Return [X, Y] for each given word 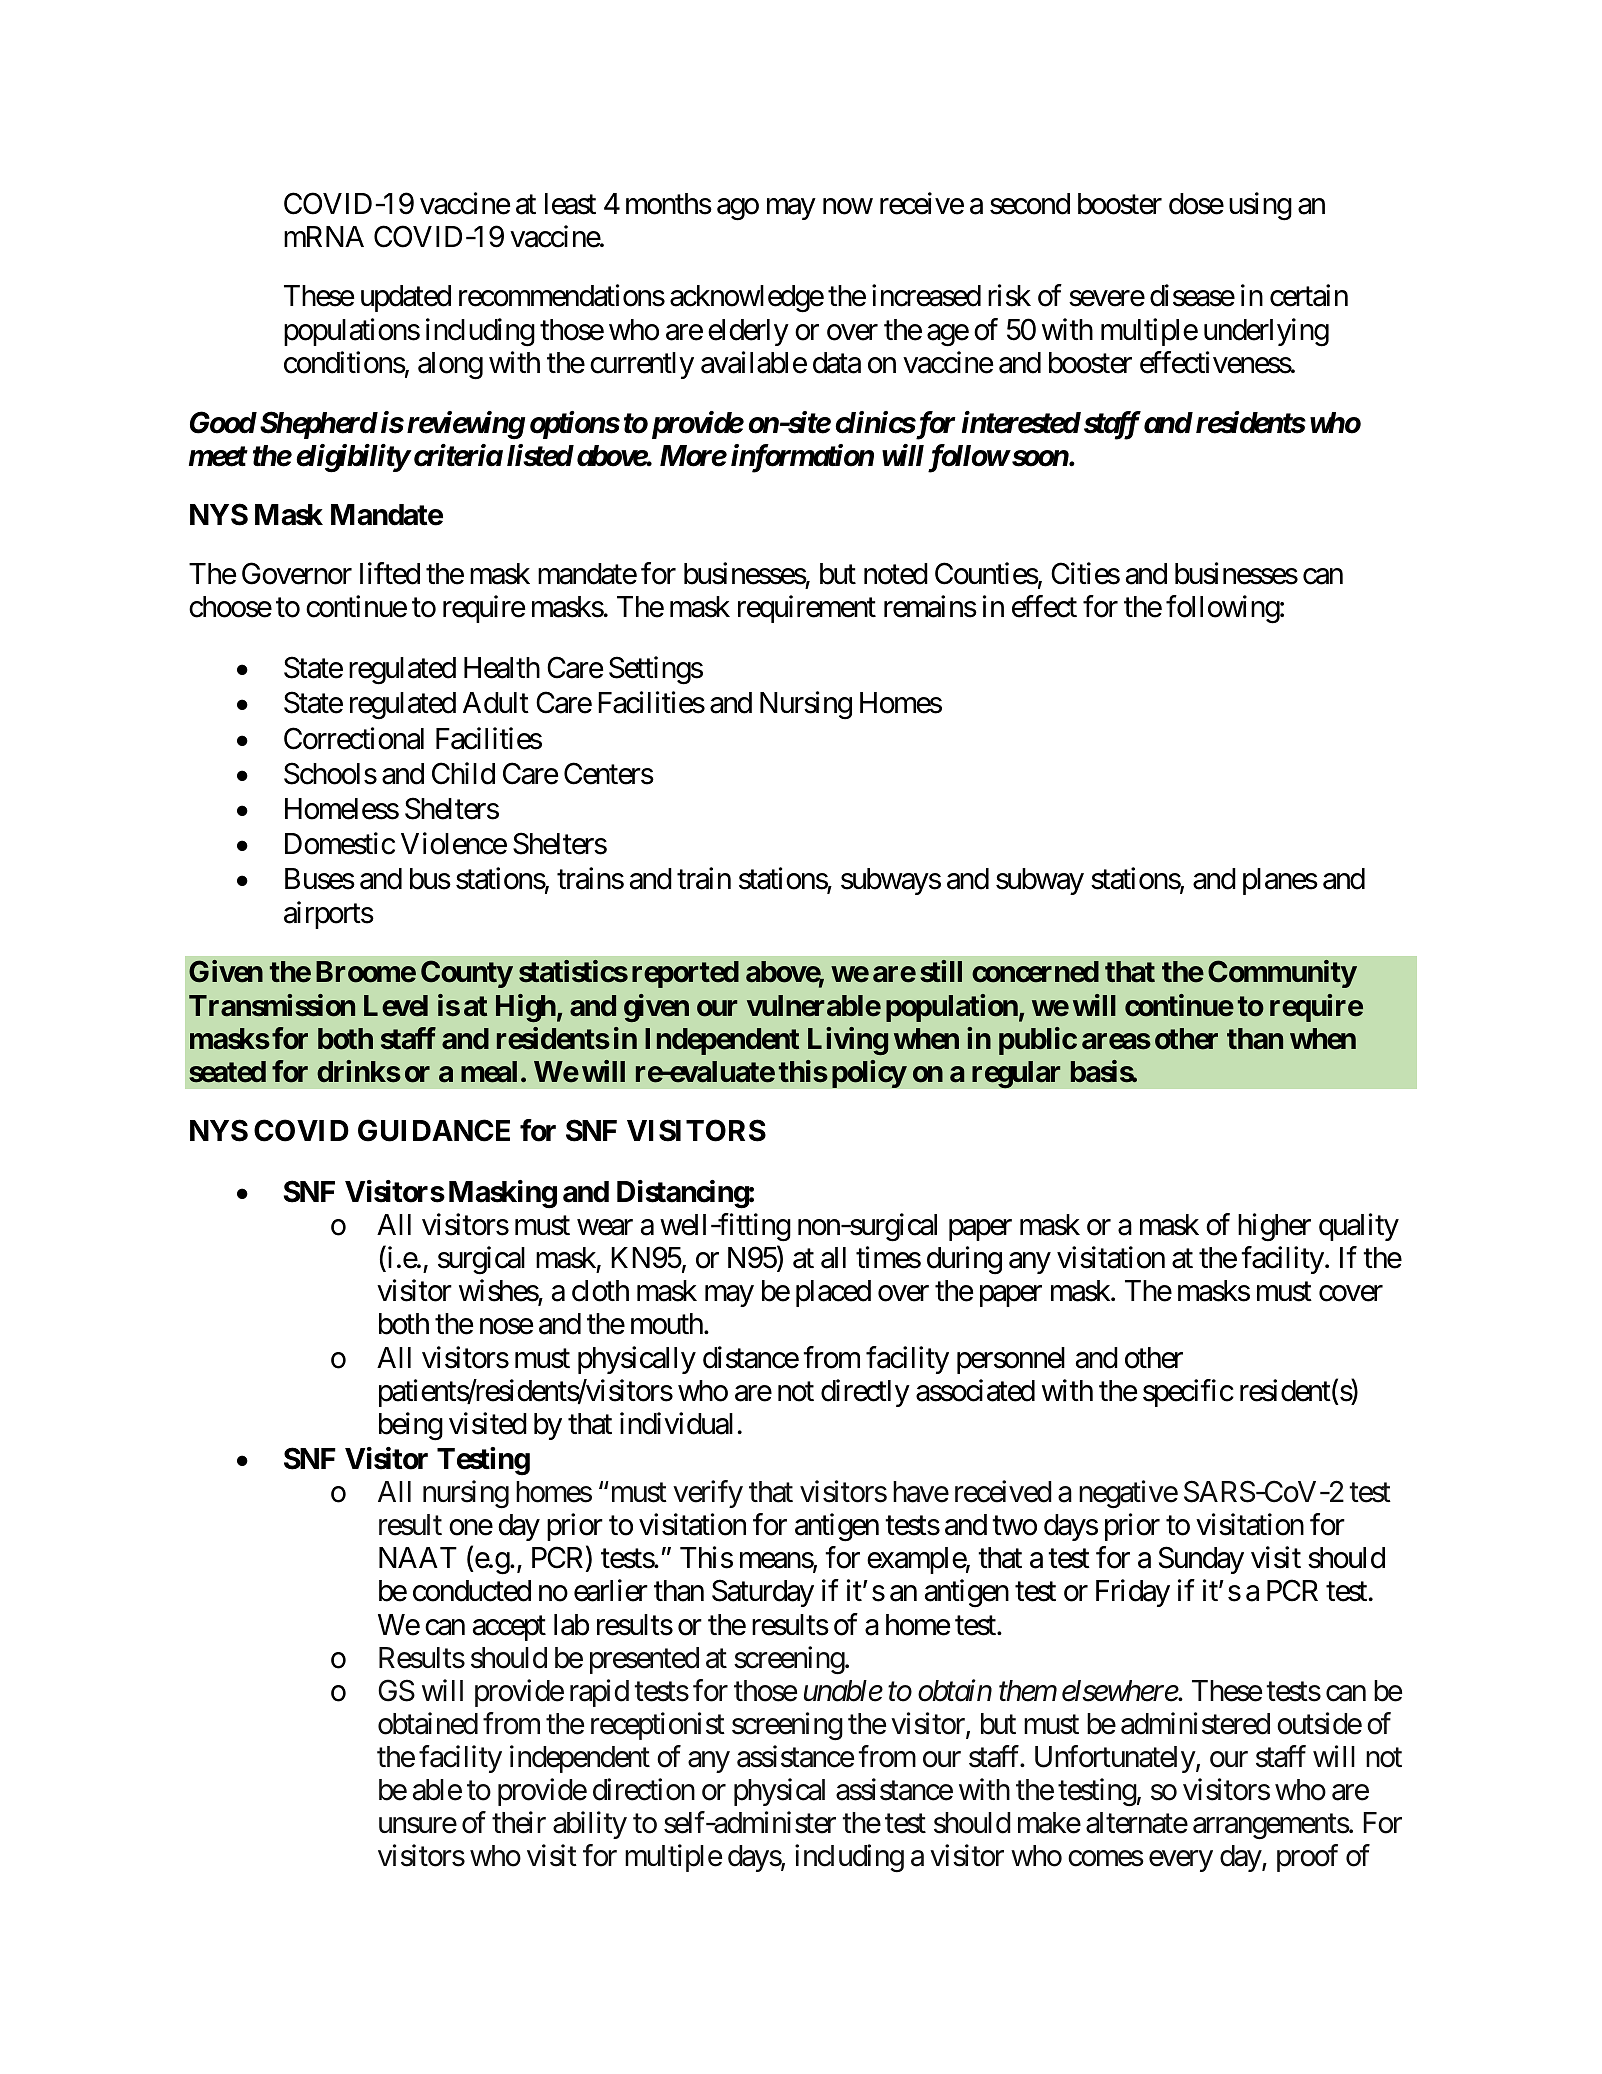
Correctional [354, 738]
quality [1359, 1227]
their [519, 1823]
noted [896, 574]
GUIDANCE [434, 1130]
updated [406, 298]
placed [833, 1293]
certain [1309, 296]
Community [1282, 974]
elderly [748, 332]
